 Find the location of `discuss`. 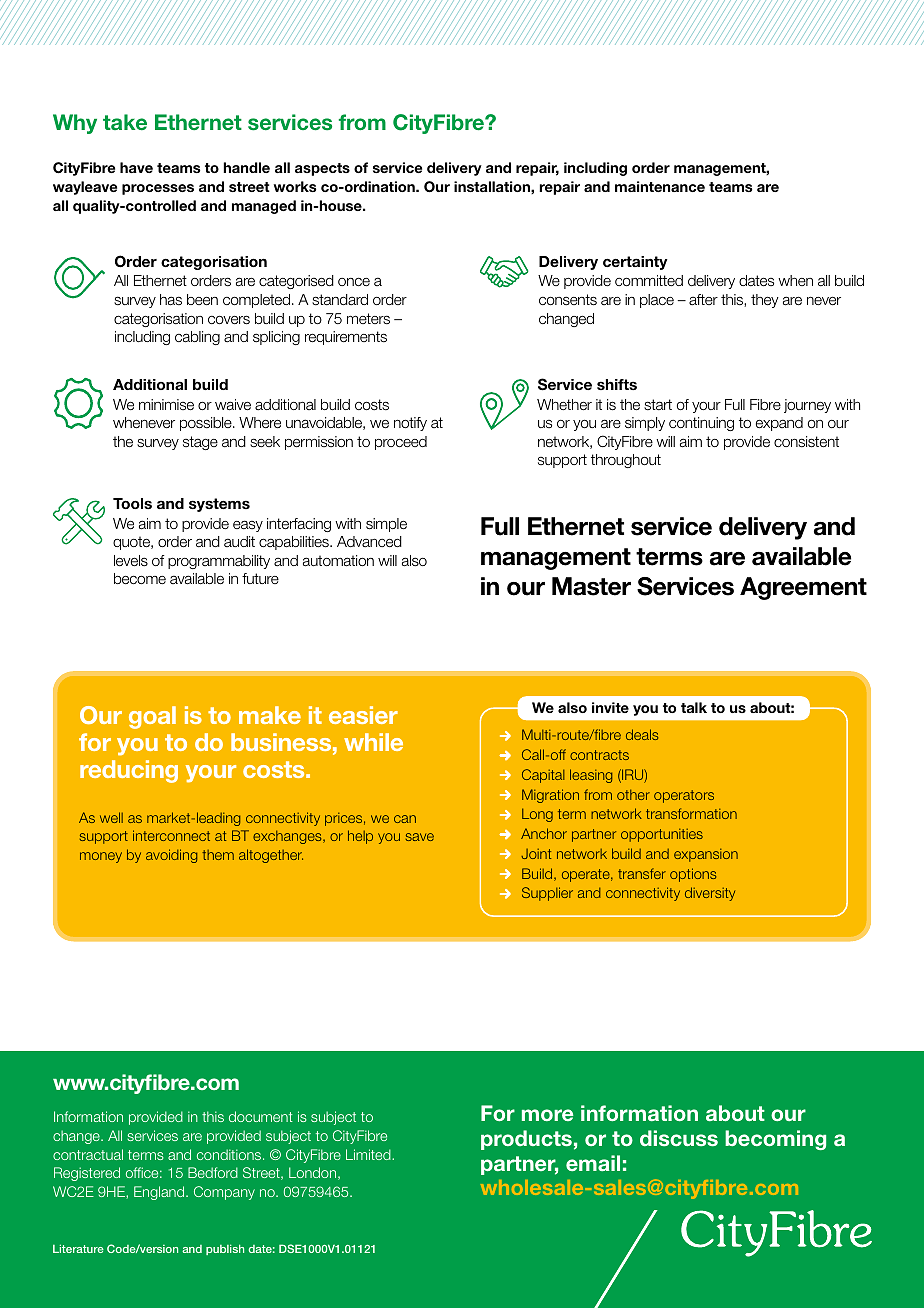

discuss is located at coordinates (679, 1138).
